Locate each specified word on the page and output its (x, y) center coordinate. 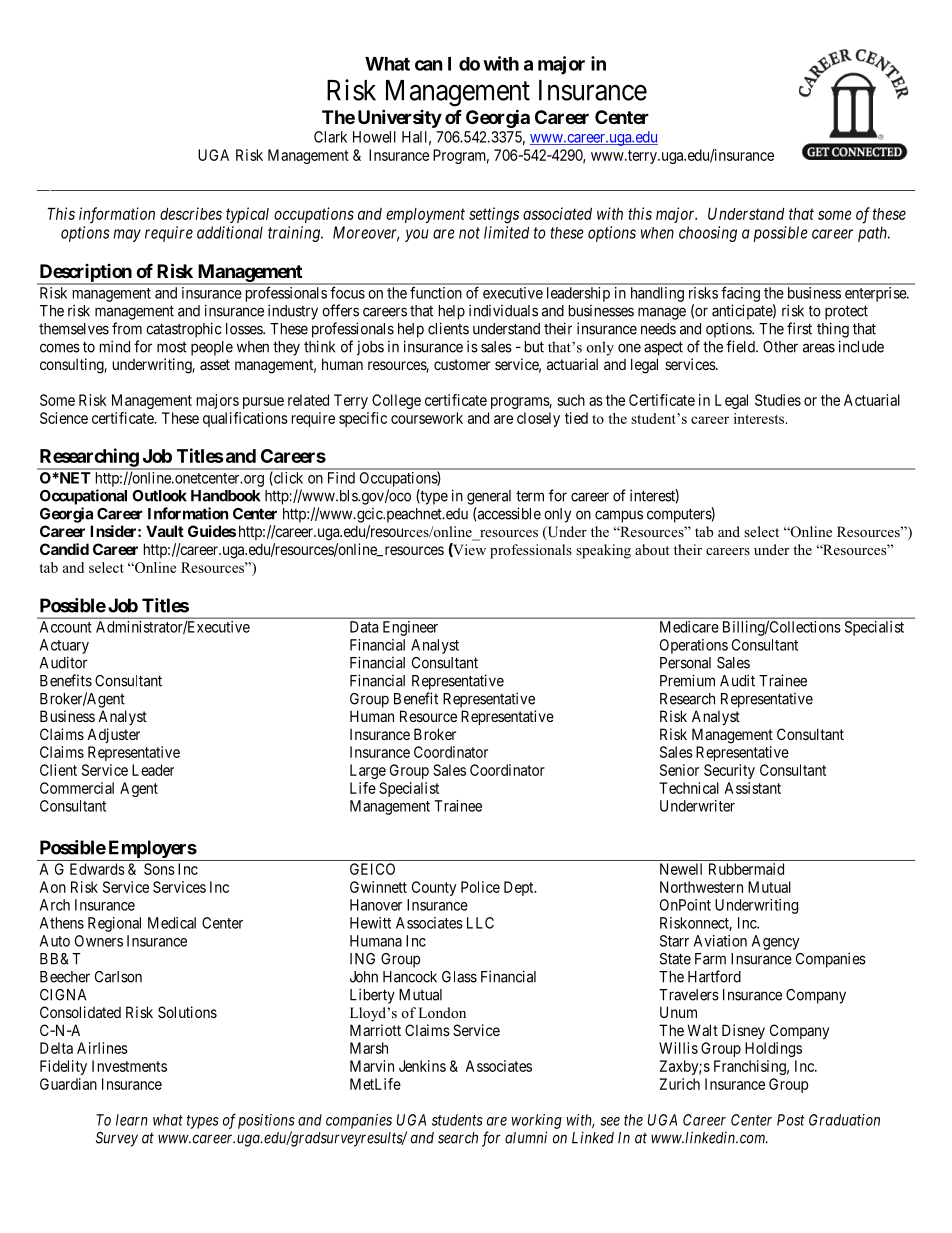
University (400, 118)
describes (191, 213)
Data (364, 627)
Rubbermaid (746, 869)
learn (132, 1120)
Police (480, 887)
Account (66, 627)
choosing (708, 234)
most (172, 347)
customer (462, 364)
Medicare (689, 627)
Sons (159, 869)
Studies (778, 400)
